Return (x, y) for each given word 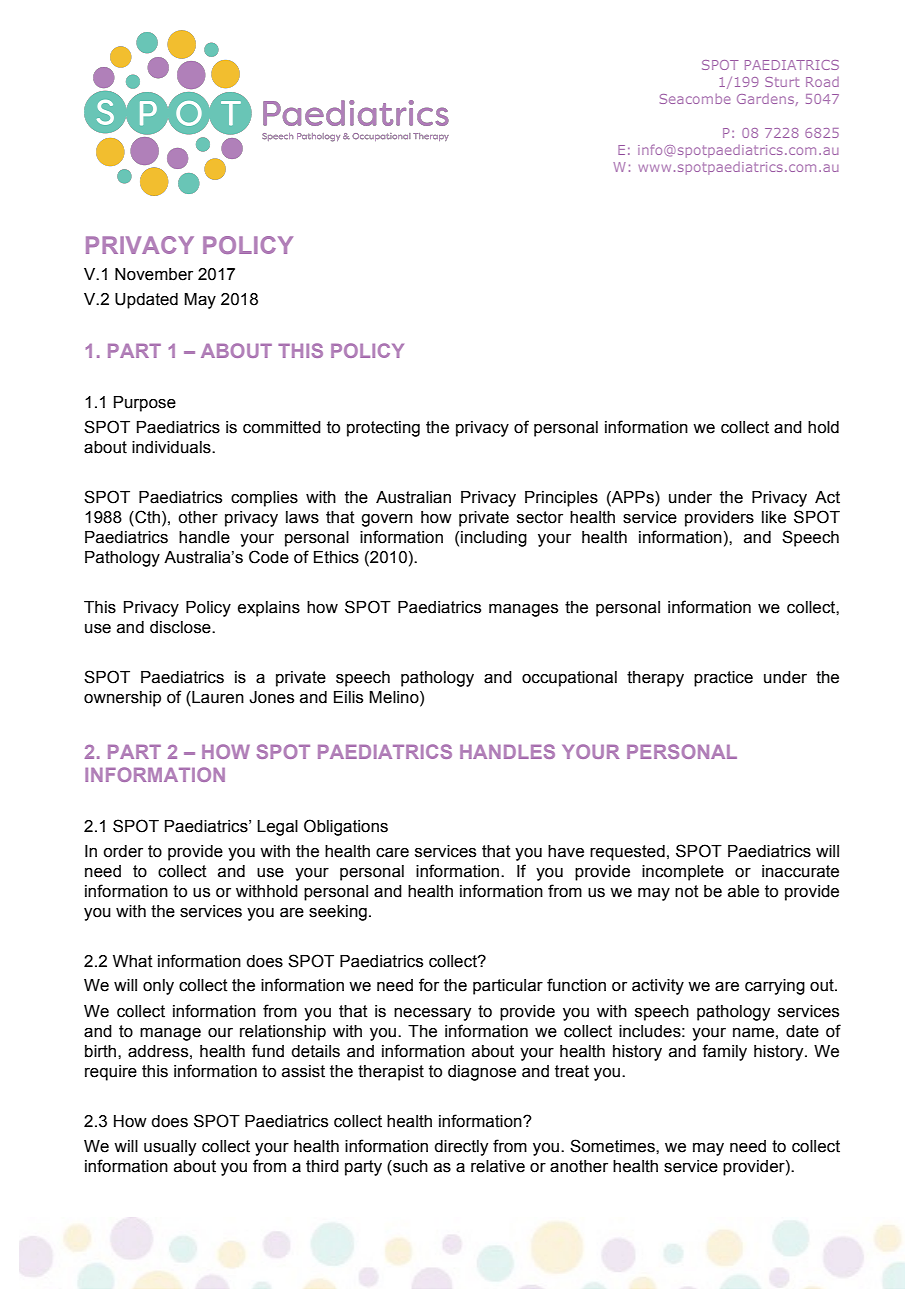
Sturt (782, 82)
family (724, 1052)
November (154, 274)
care (392, 853)
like (774, 517)
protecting (383, 429)
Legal (277, 828)
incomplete (683, 873)
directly (461, 1148)
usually (170, 1148)
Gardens (765, 99)
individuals (172, 447)
